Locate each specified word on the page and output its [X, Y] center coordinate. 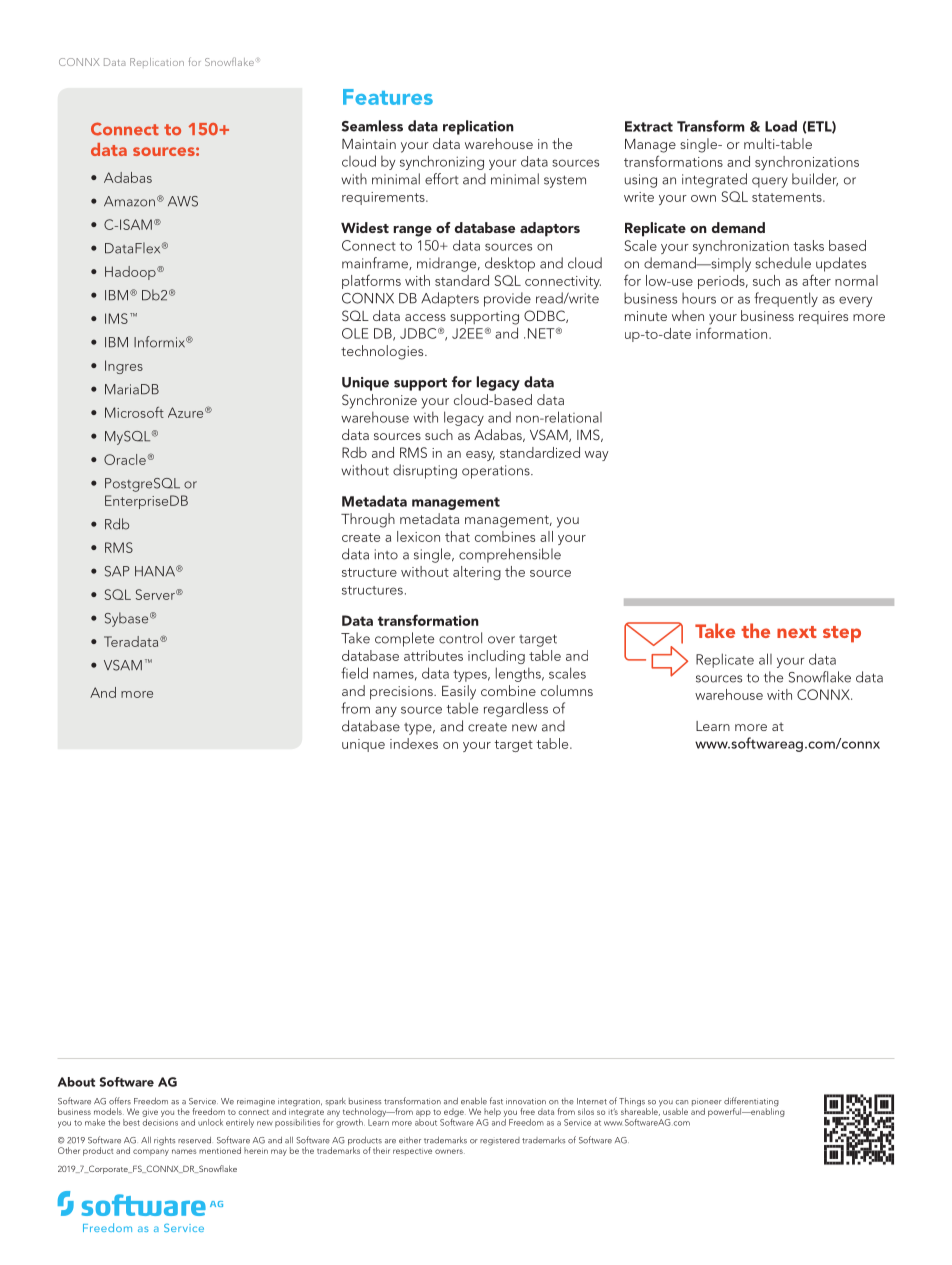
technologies [383, 352]
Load [781, 126]
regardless [516, 709]
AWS [183, 201]
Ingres [124, 367]
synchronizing [442, 162]
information [733, 333]
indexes [414, 743]
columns [567, 690]
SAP [117, 571]
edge [455, 1112]
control [460, 638]
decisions [160, 1121]
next [797, 632]
